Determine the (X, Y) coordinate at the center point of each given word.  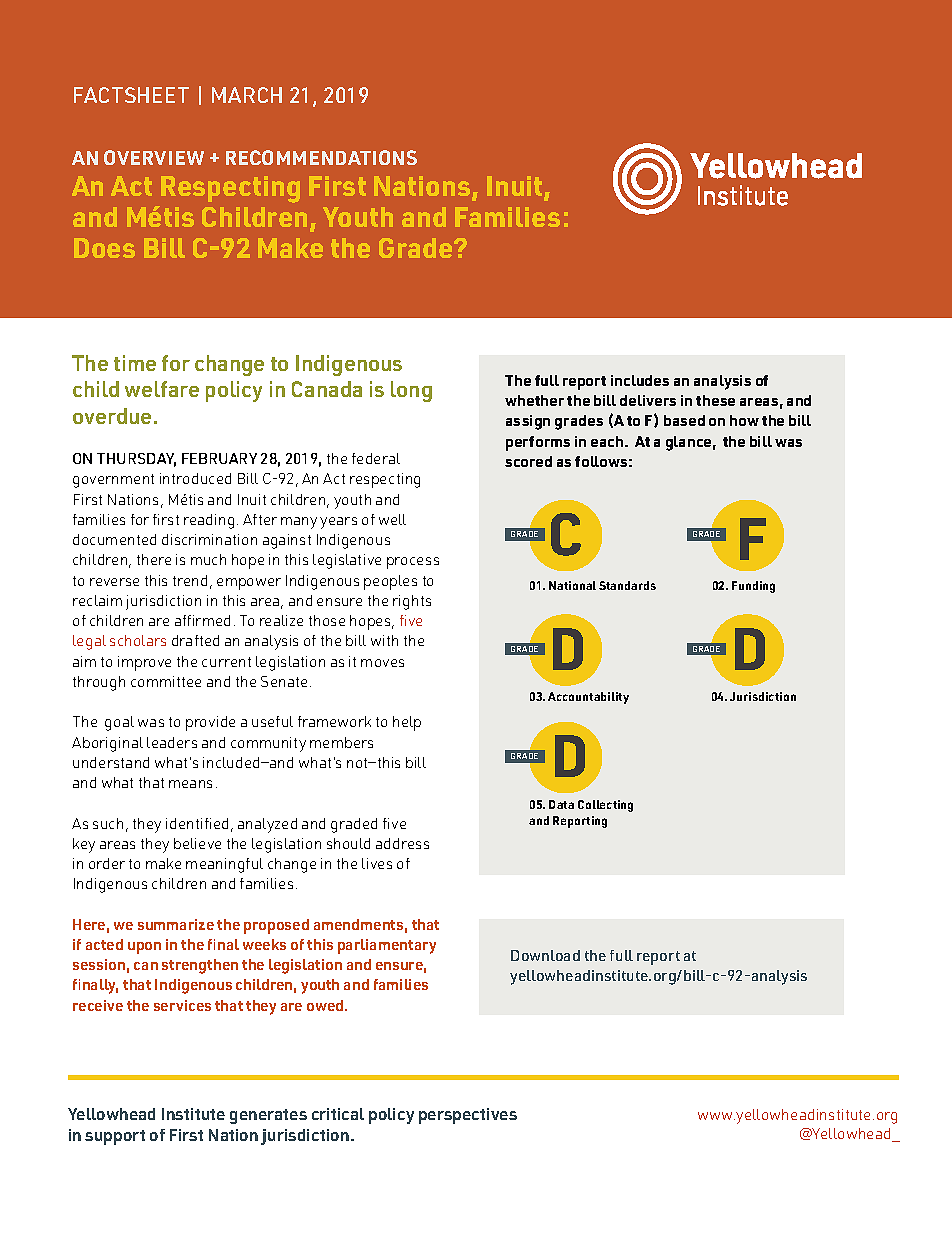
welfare (162, 389)
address (402, 843)
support (115, 1137)
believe (197, 843)
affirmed (202, 620)
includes (640, 380)
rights (412, 602)
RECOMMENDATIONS (321, 157)
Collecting (605, 806)
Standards (627, 585)
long (411, 391)
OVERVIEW (154, 157)
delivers (648, 400)
